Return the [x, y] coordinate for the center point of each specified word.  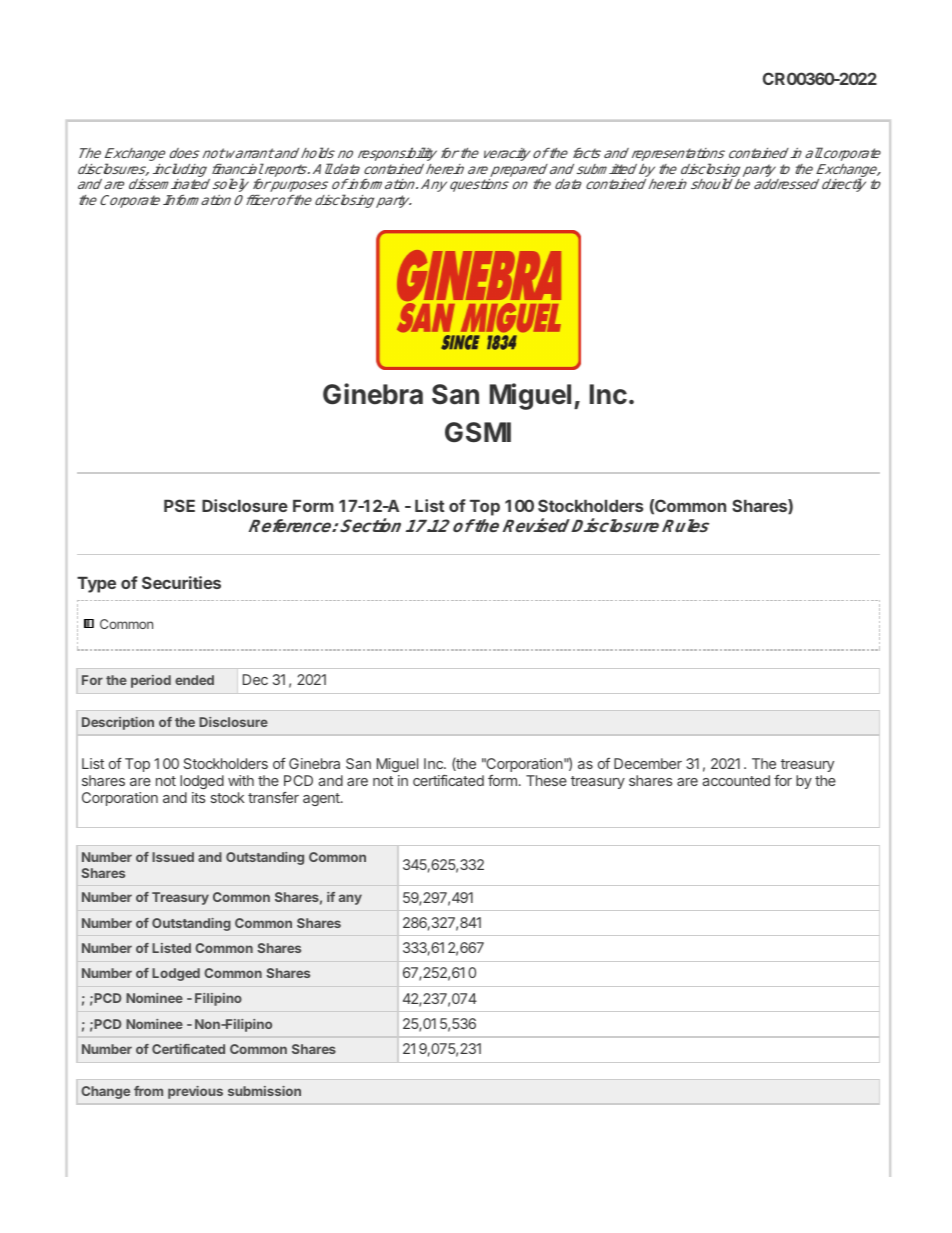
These [546, 780]
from [148, 1091]
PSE [179, 505]
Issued [173, 857]
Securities [181, 582]
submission [264, 1091]
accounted [736, 780]
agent [322, 799]
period [151, 681]
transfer [273, 797]
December [648, 763]
